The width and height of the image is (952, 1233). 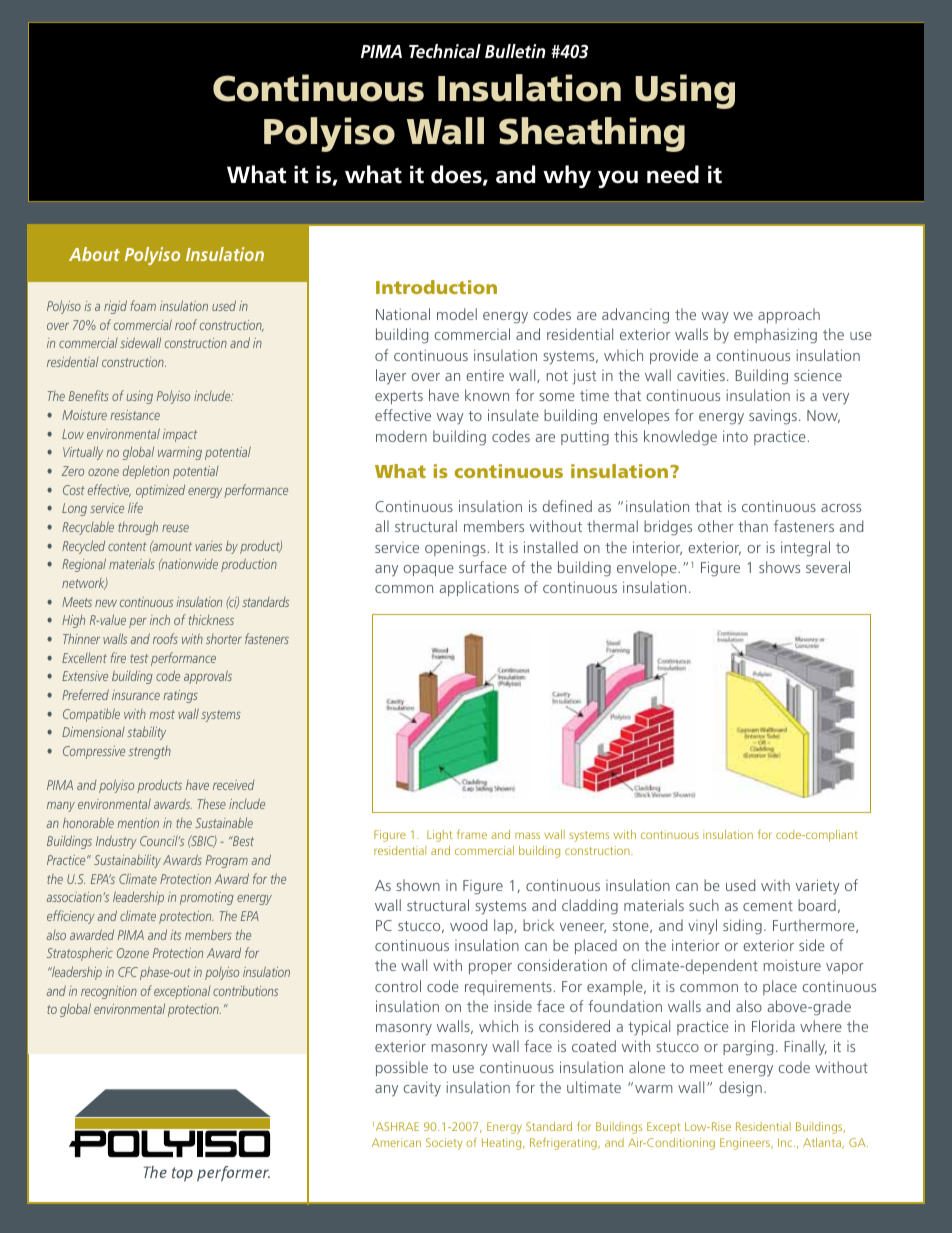 What do you see at coordinates (479, 588) in the image?
I see `applications` at bounding box center [479, 588].
